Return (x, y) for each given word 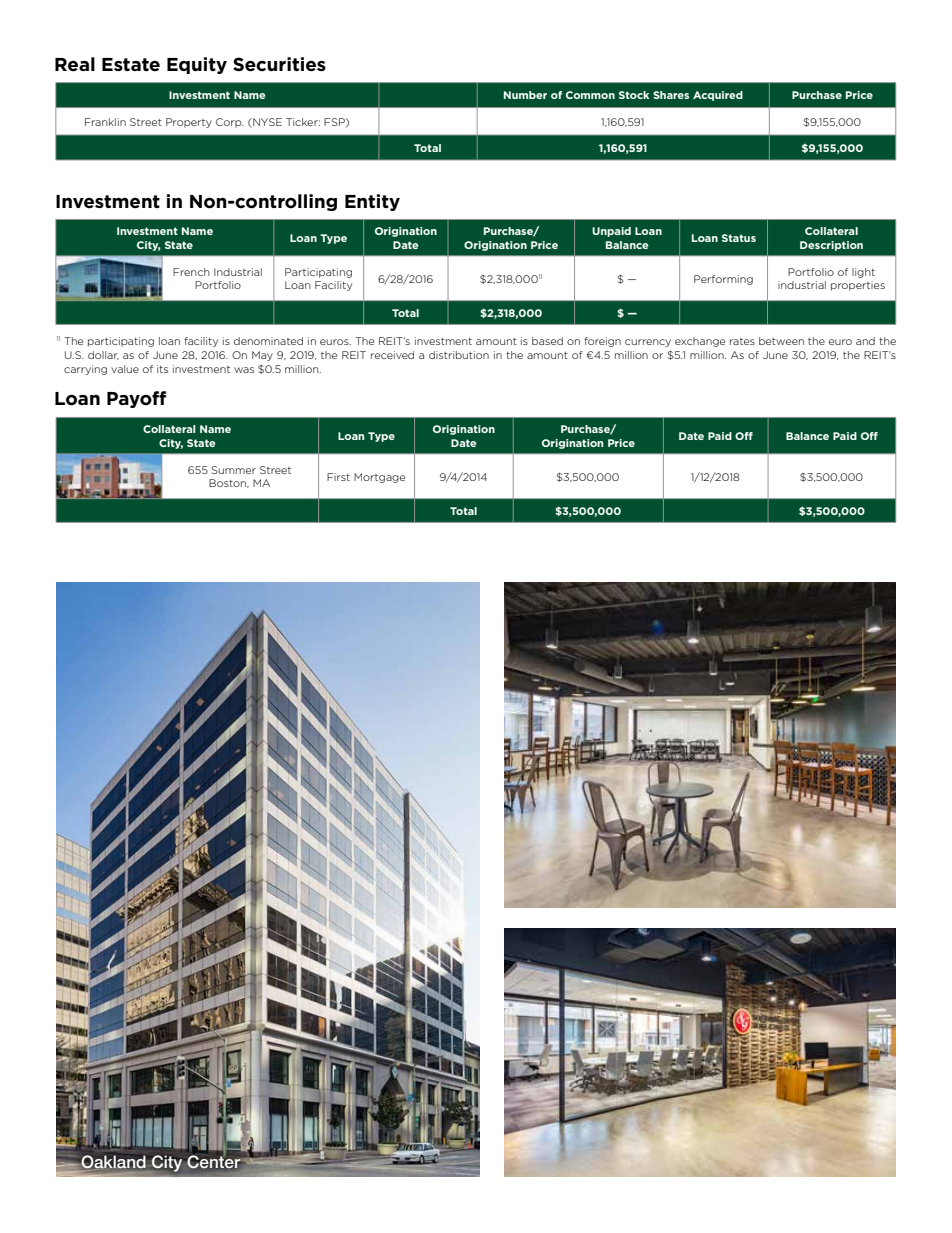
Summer (234, 470)
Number (525, 95)
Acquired (718, 96)
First (338, 477)
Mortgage (379, 478)
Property (189, 123)
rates (742, 341)
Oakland (113, 1162)
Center (213, 1160)
